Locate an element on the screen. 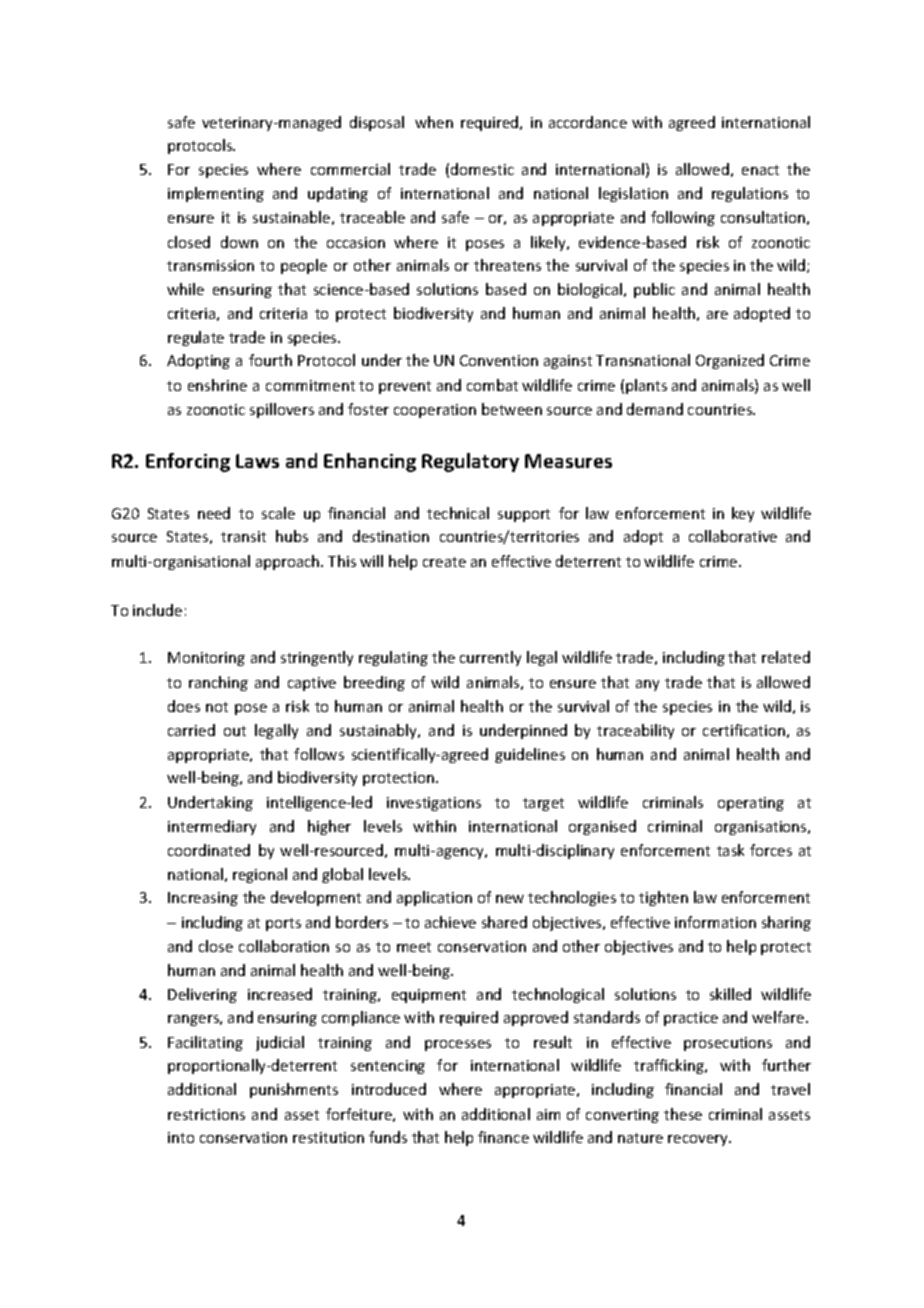 The image size is (924, 1308). implementing is located at coordinates (216, 194).
